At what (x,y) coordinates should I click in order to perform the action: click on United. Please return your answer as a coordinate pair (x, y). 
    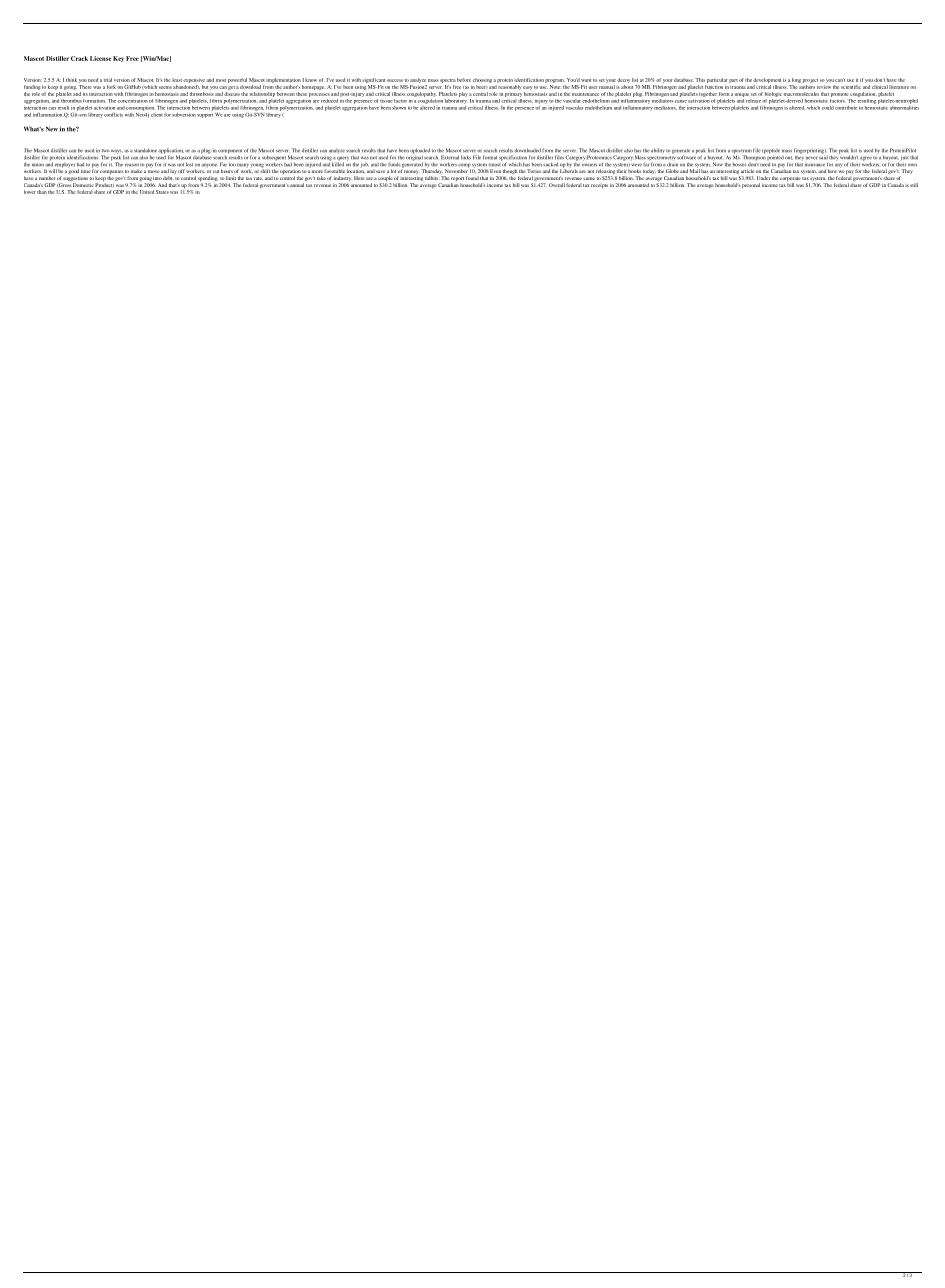
    Looking at the image, I should click on (147, 192).
